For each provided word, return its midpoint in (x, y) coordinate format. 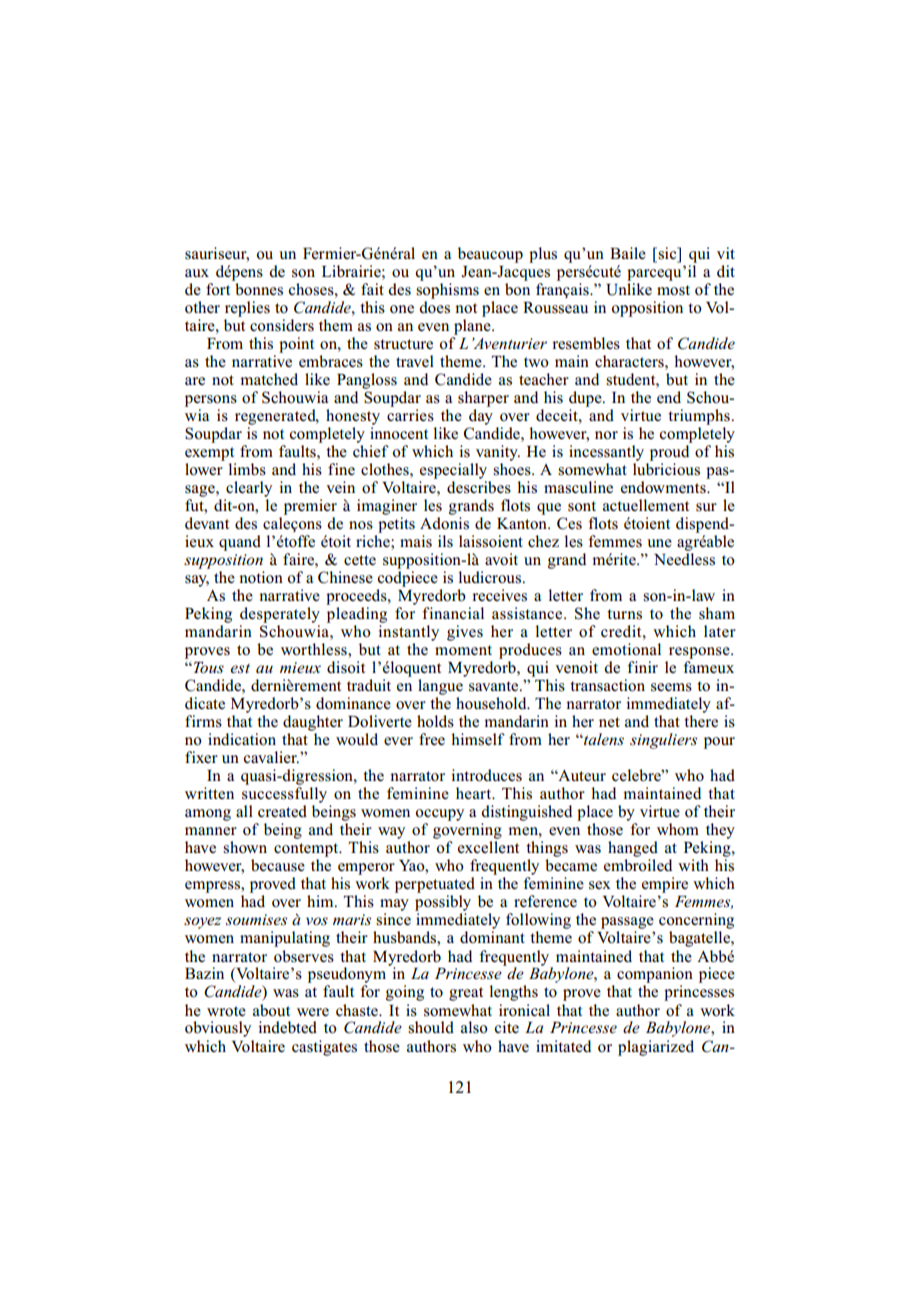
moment (463, 650)
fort (218, 289)
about (271, 1010)
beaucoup (490, 255)
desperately (280, 615)
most (673, 290)
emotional (626, 649)
